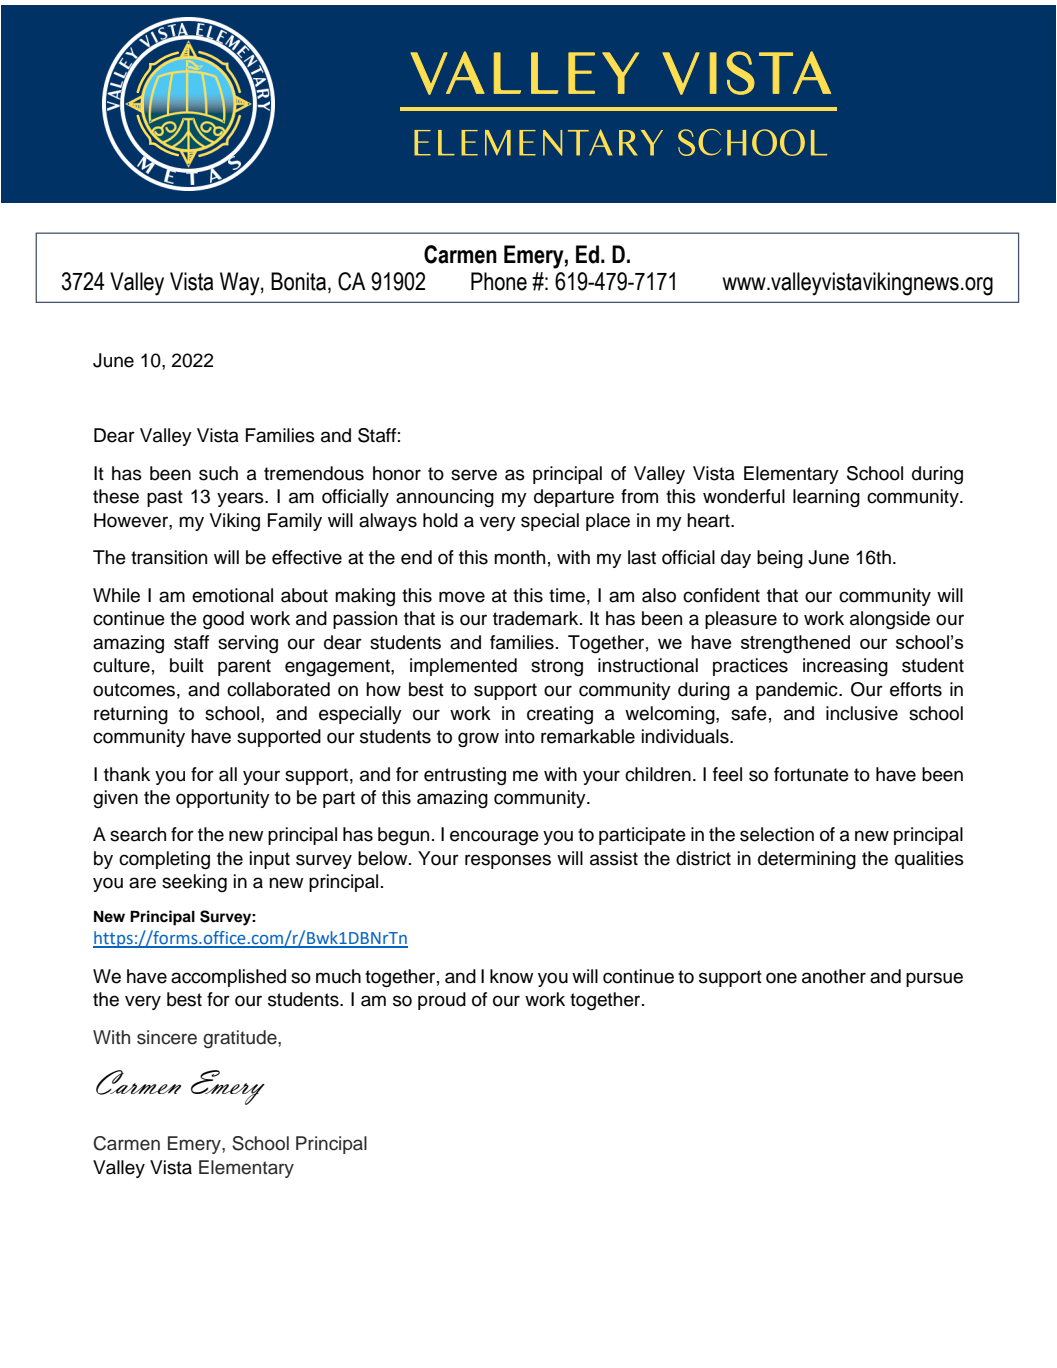  Describe the element at coordinates (241, 1039) in the screenshot. I see `gratitude` at that location.
